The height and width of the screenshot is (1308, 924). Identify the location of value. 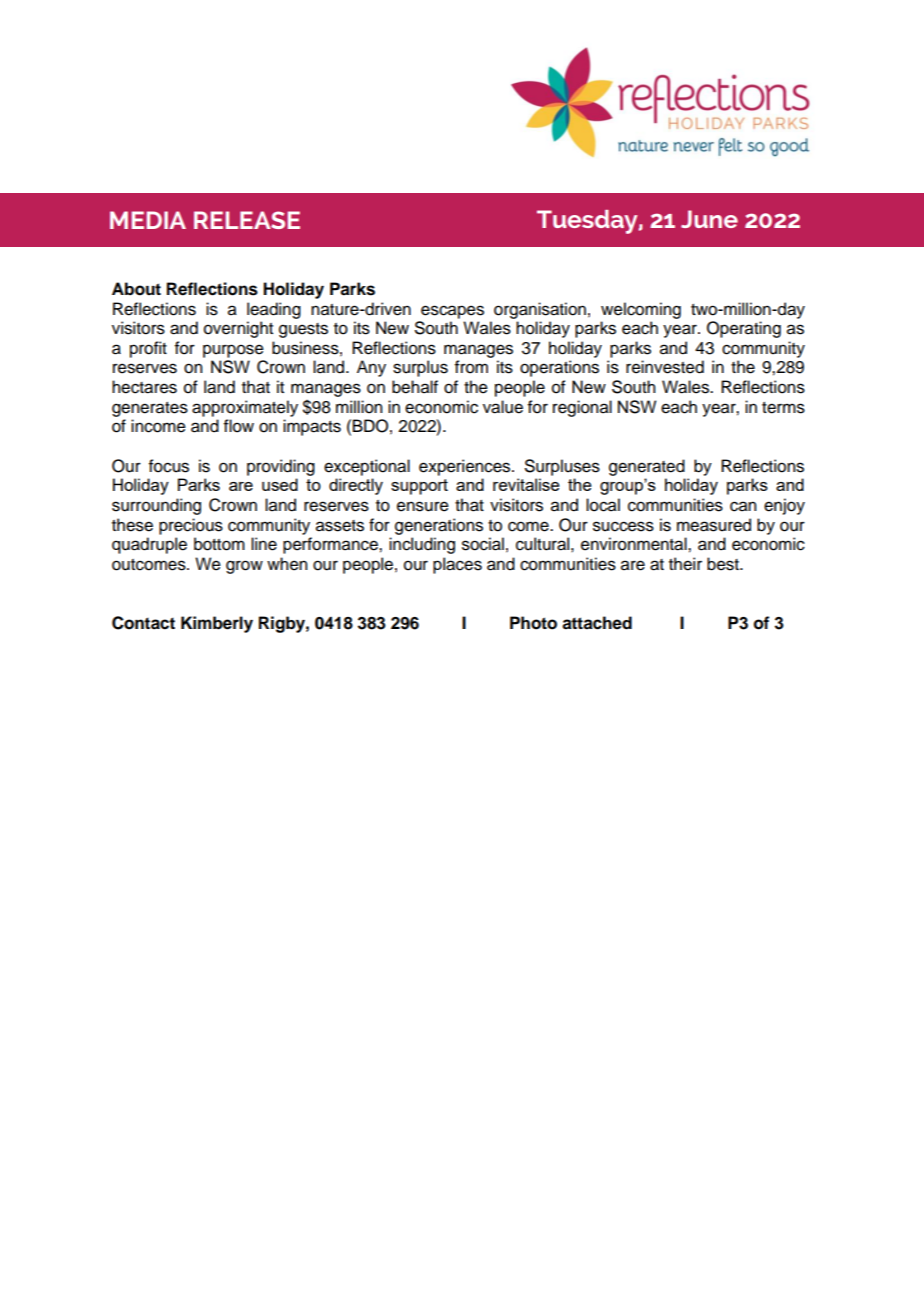
(503, 407).
